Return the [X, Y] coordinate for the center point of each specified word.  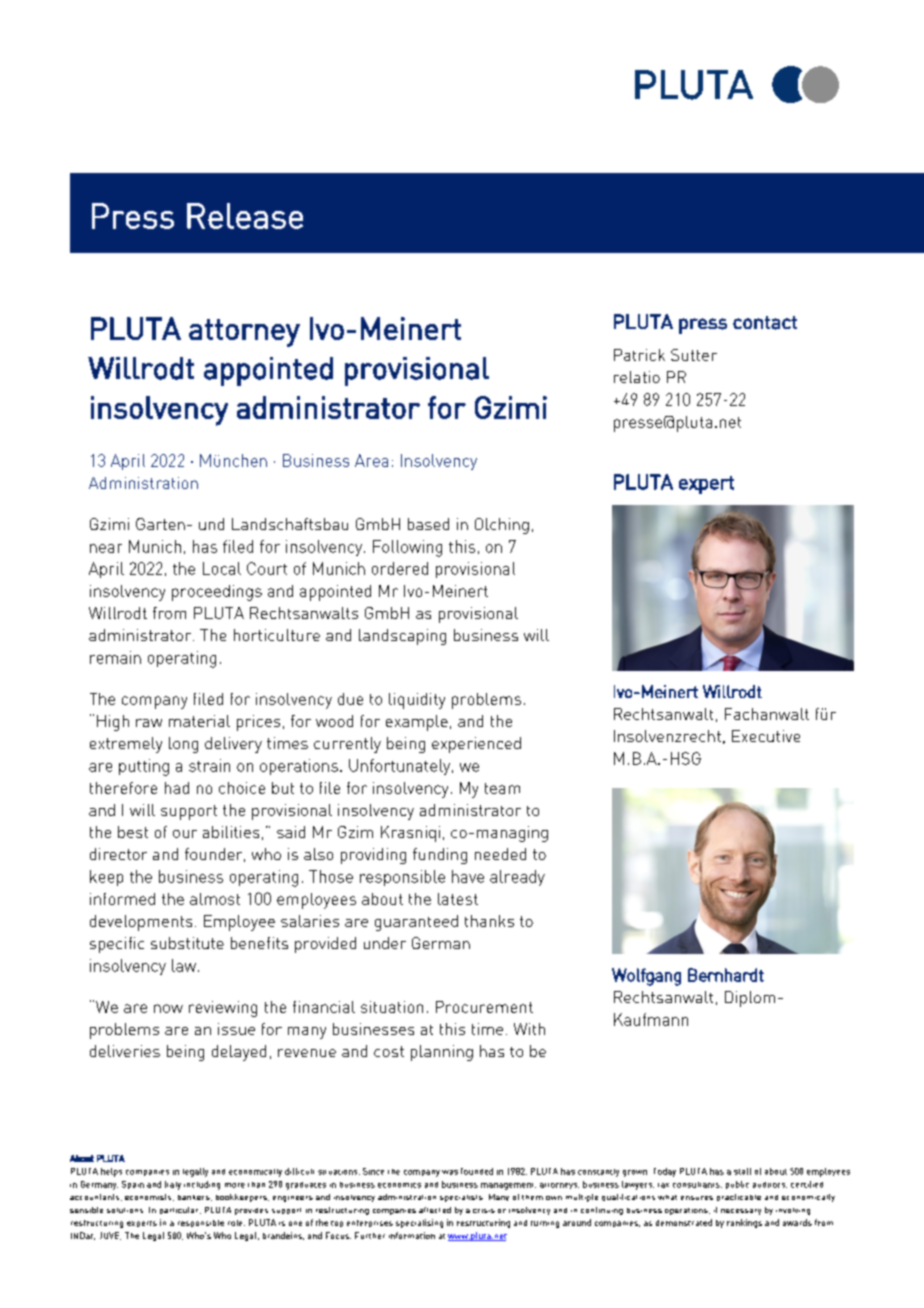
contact [765, 323]
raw [149, 723]
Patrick [639, 355]
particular [180, 1210]
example [417, 723]
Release [245, 216]
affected [435, 1210]
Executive [766, 736]
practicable [739, 1197]
